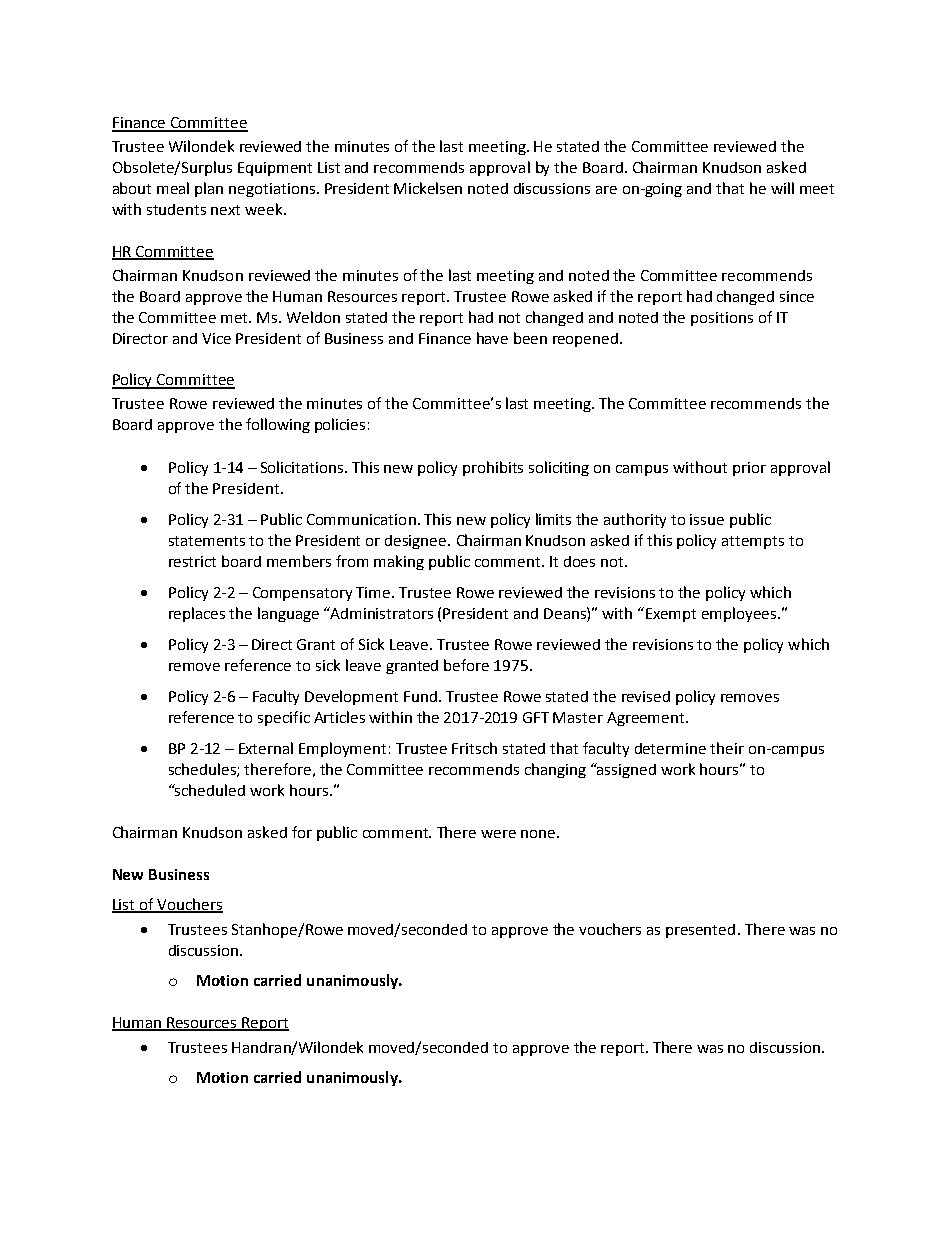 The height and width of the screenshot is (1233, 952). Describe the element at coordinates (782, 188) in the screenshot. I see `will` at that location.
